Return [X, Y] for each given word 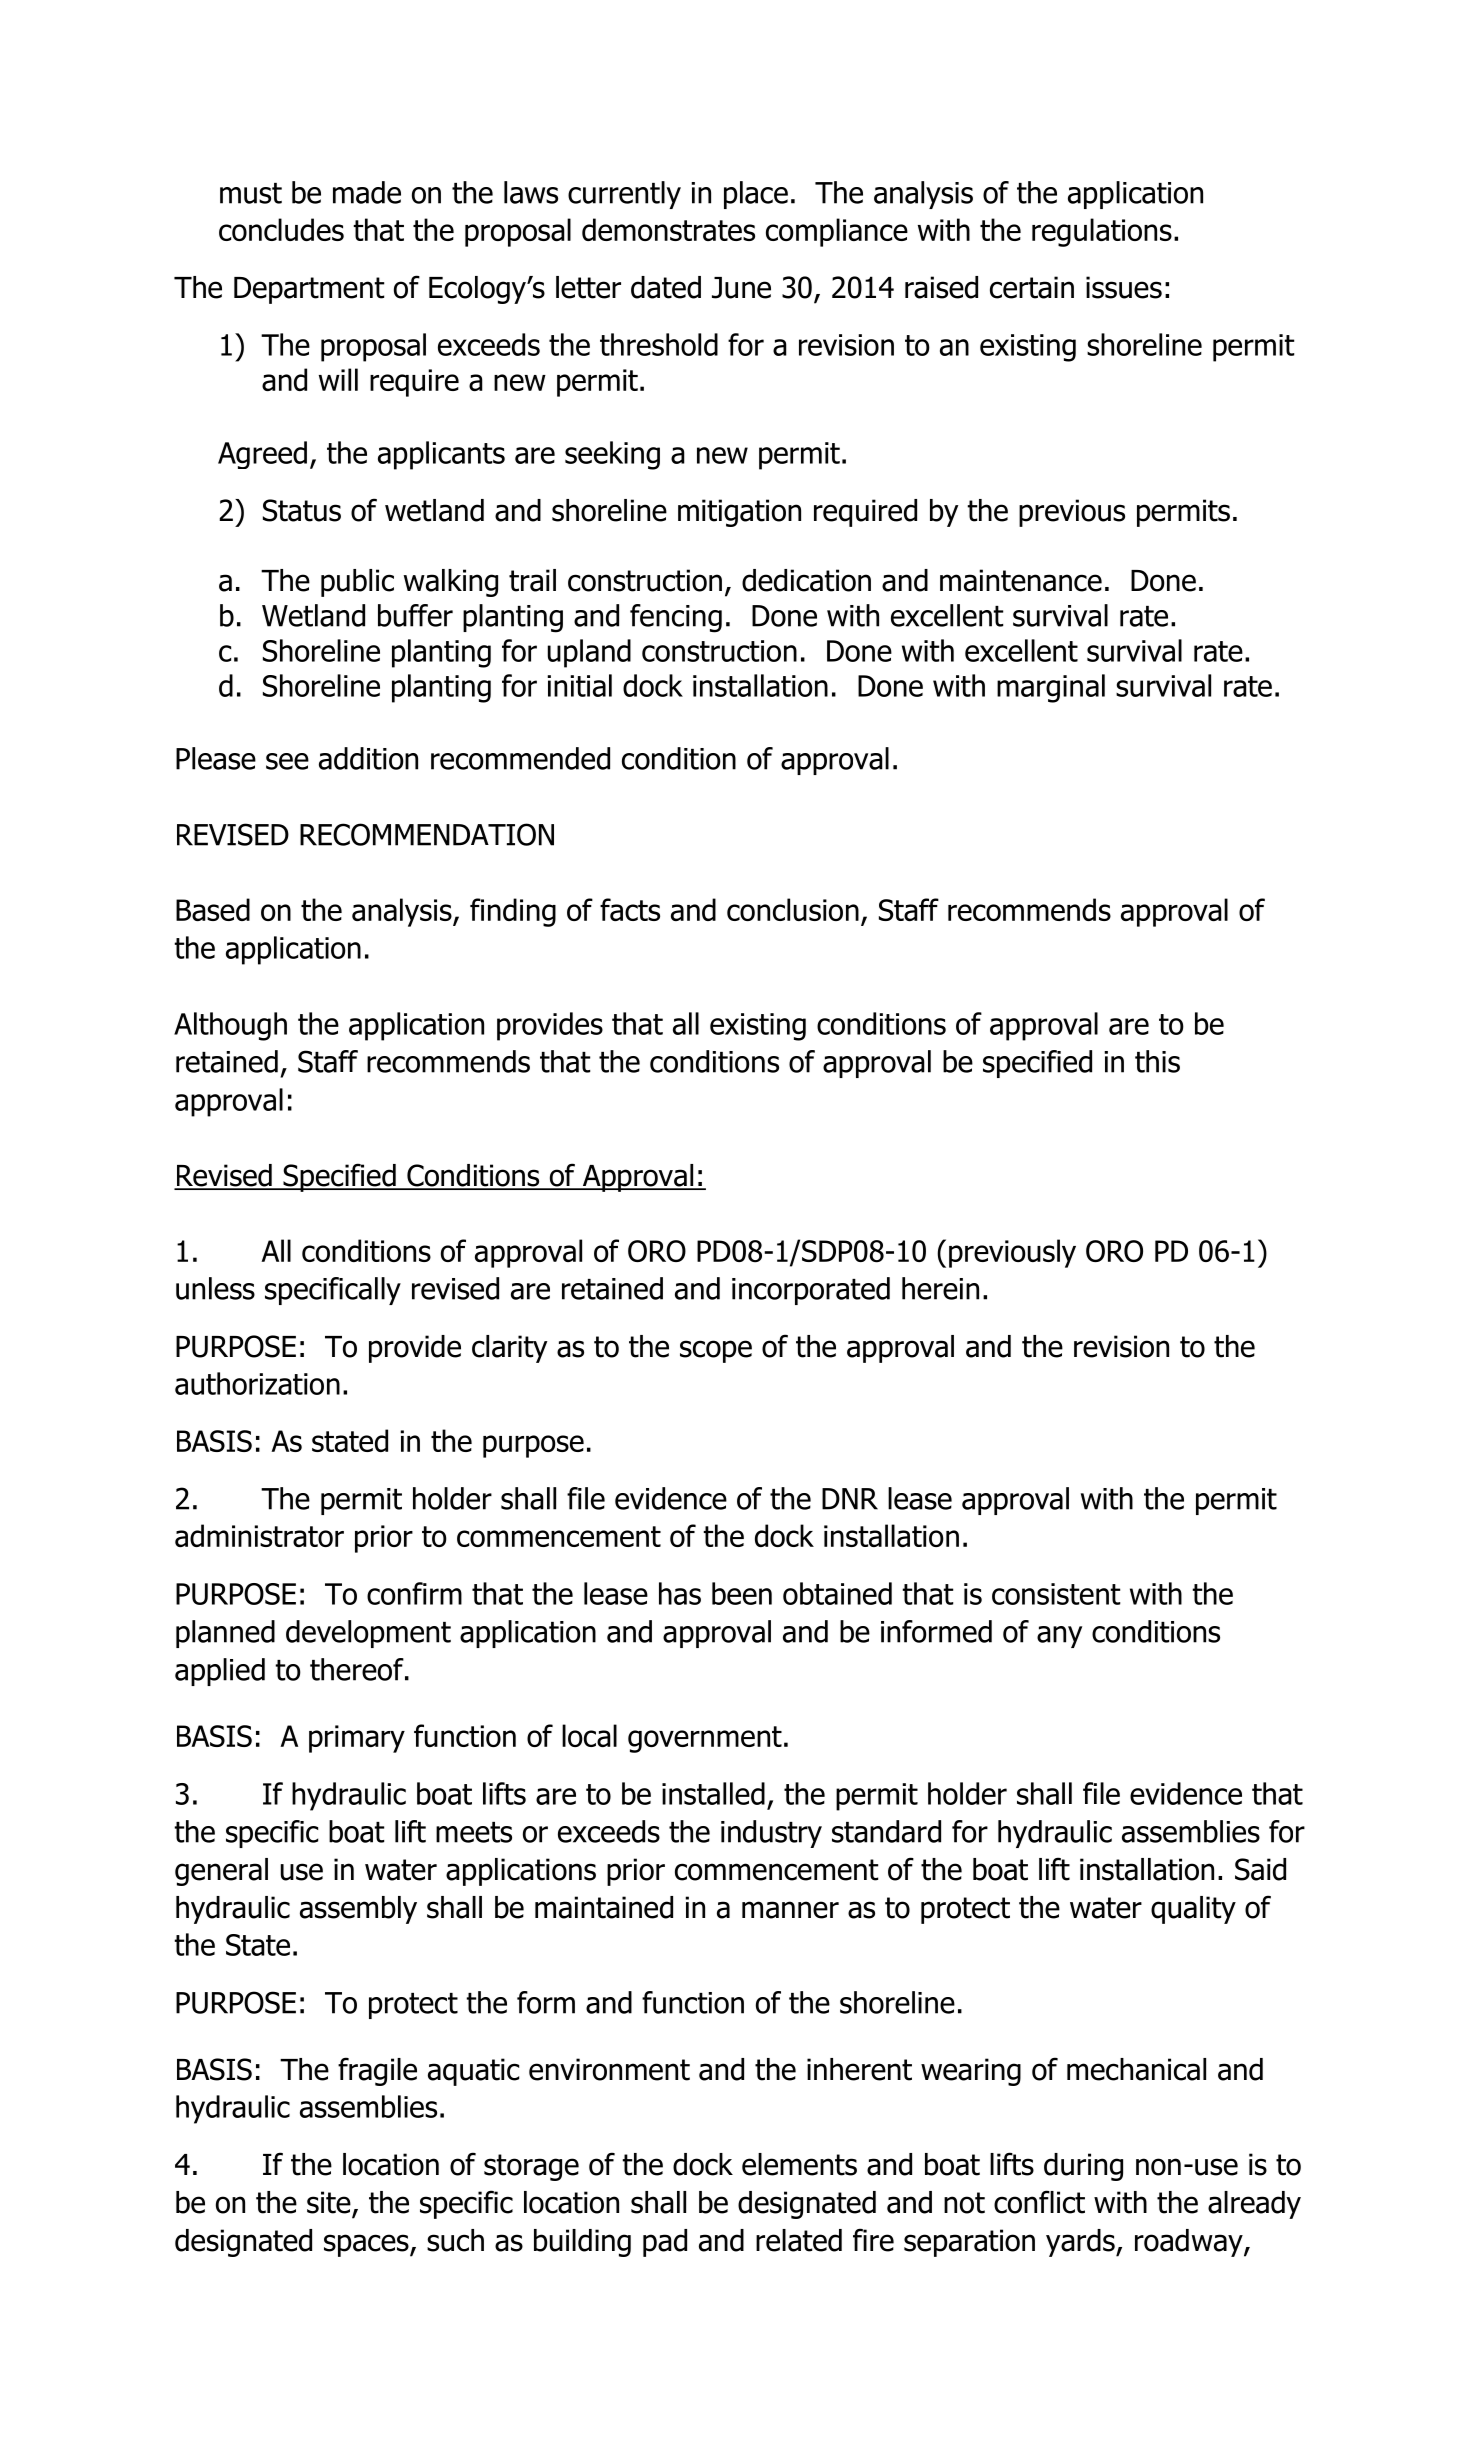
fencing [676, 618]
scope [716, 1351]
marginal [1051, 688]
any [1059, 1637]
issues [1124, 287]
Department [309, 290]
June [741, 288]
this [1157, 1061]
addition [368, 758]
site [330, 2203]
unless [215, 1288]
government [705, 1739]
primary [357, 1739]
